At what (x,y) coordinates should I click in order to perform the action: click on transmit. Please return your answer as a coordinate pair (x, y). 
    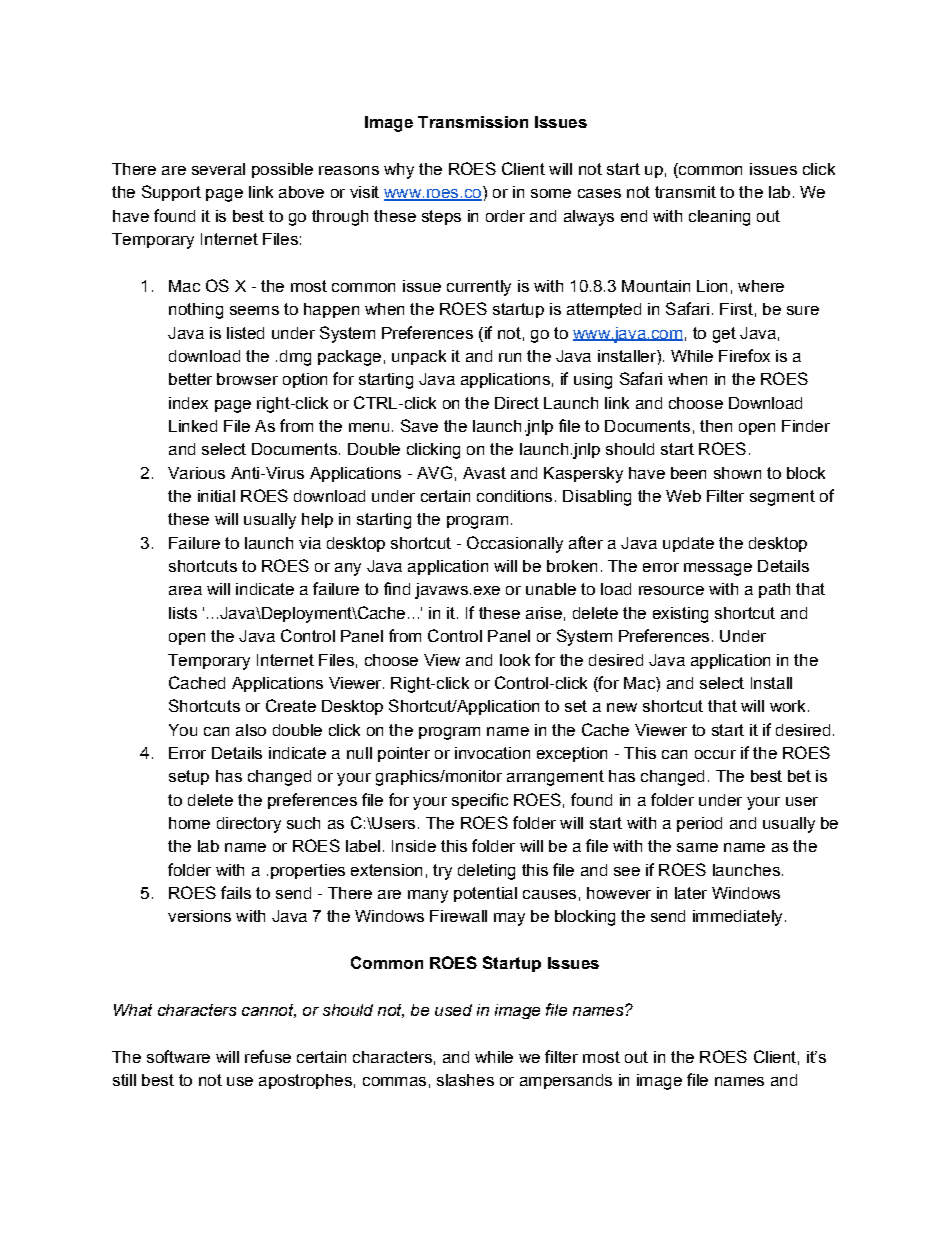
    Looking at the image, I should click on (685, 192).
